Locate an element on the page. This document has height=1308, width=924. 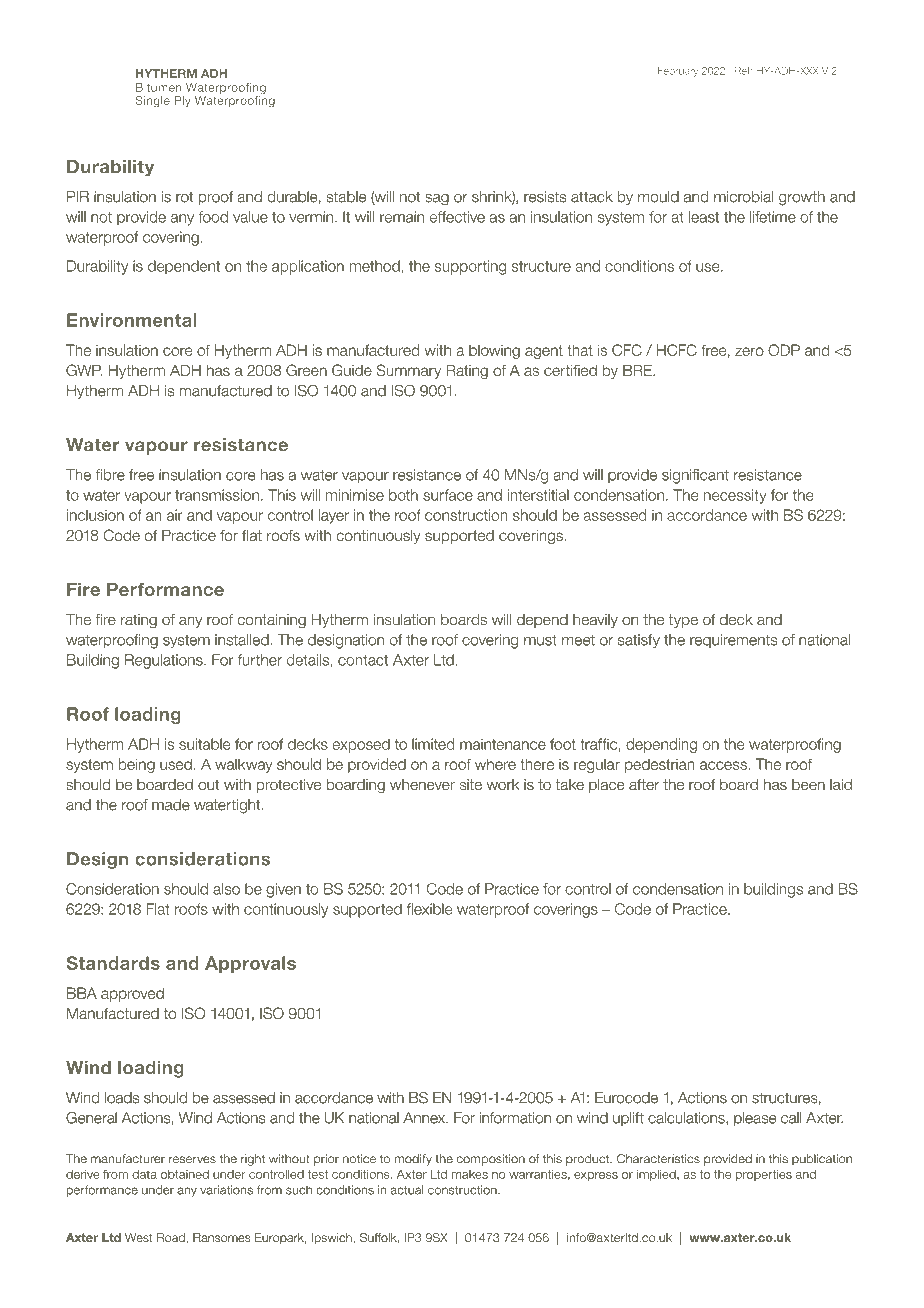
makes is located at coordinates (470, 1174).
